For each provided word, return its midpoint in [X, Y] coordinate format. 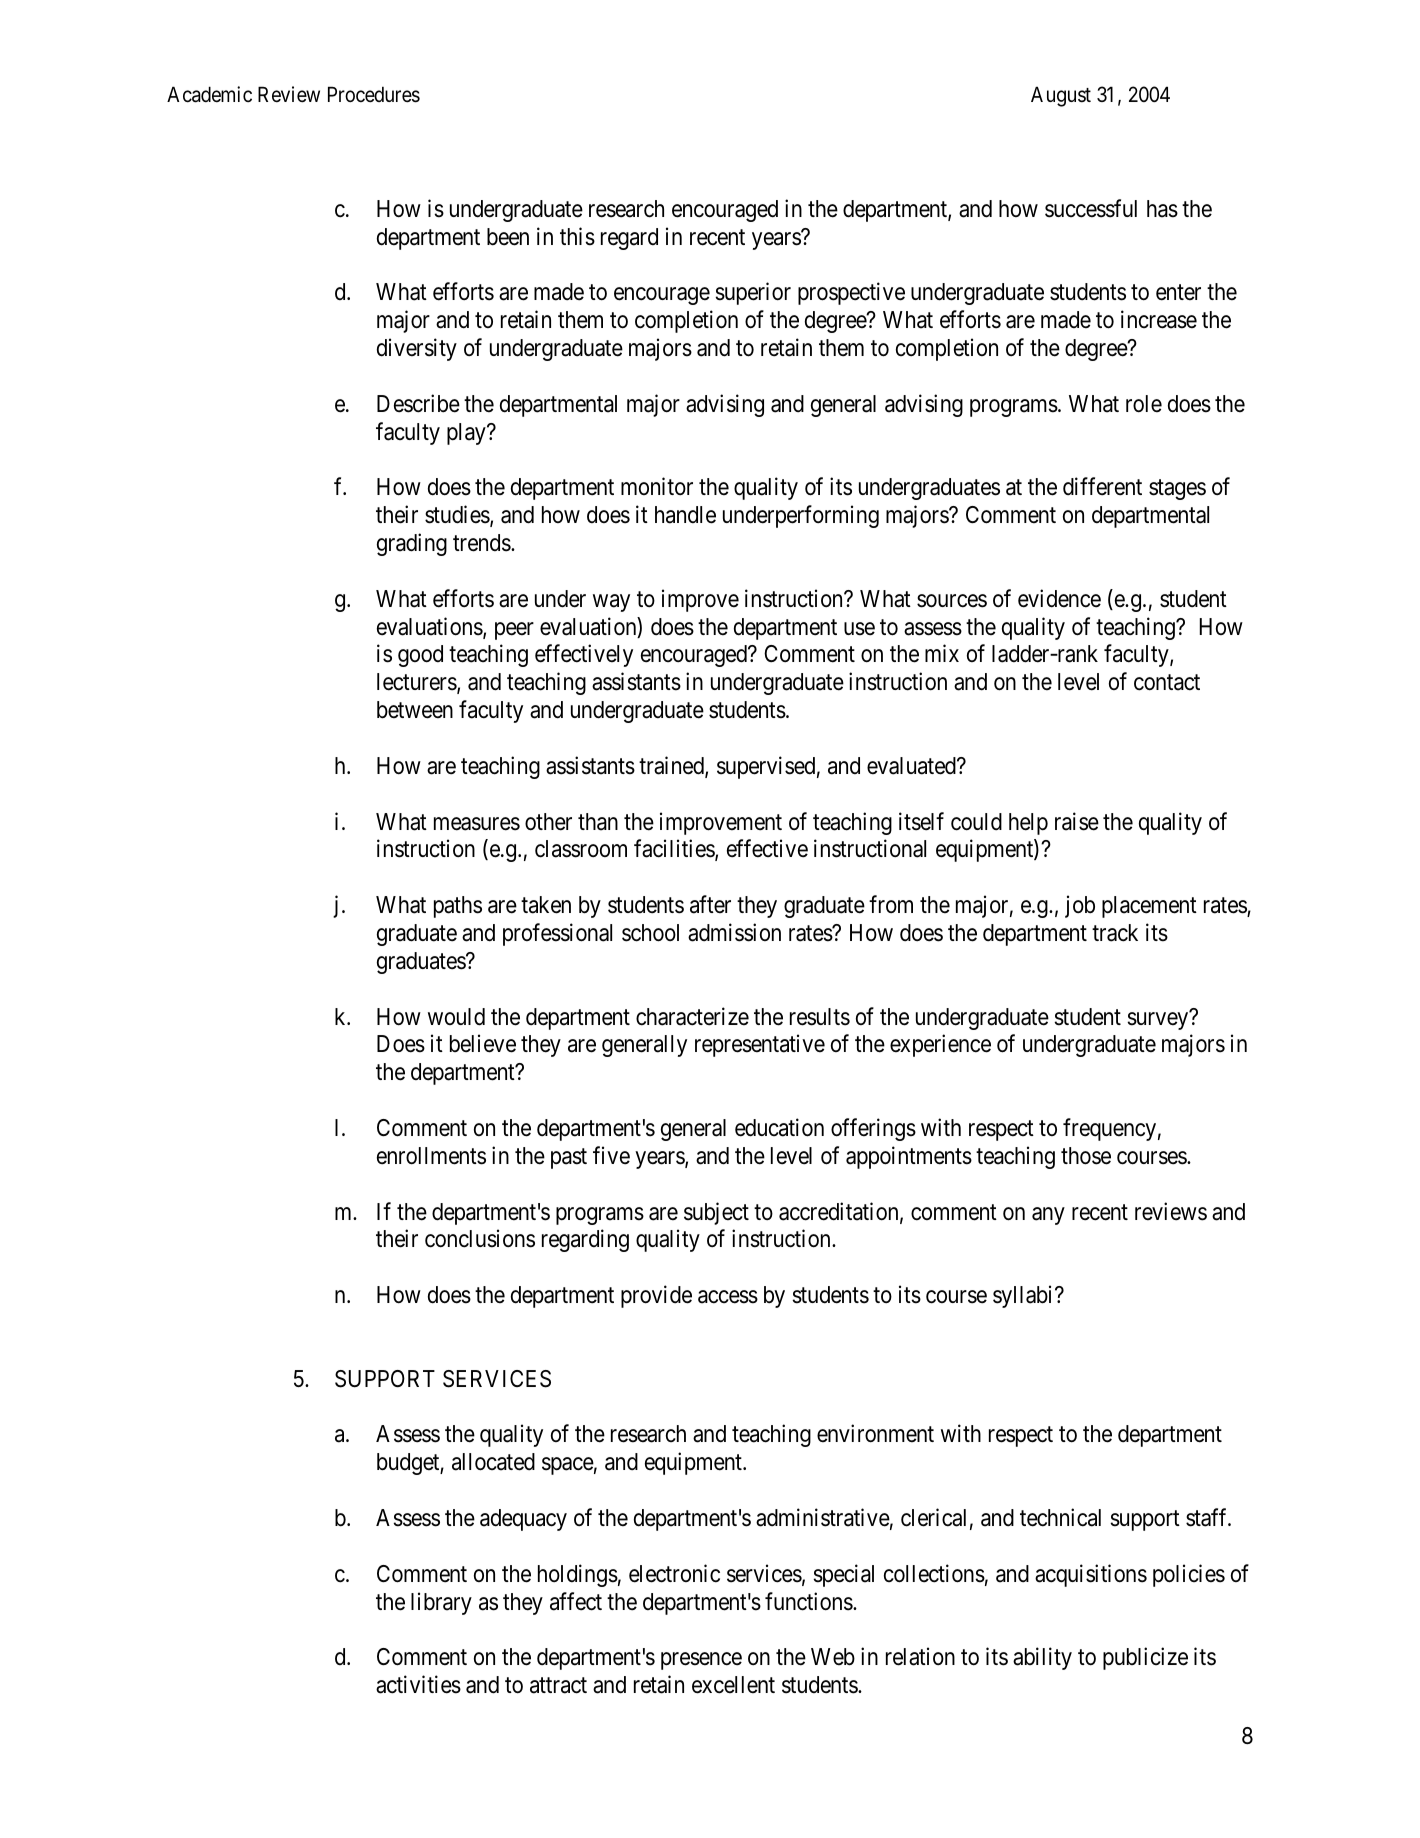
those [1086, 1156]
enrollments [431, 1156]
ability [1042, 1658]
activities [418, 1684]
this [577, 236]
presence [701, 1661]
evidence [1059, 598]
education [779, 1127]
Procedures [374, 94]
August [1061, 96]
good [420, 656]
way [611, 603]
